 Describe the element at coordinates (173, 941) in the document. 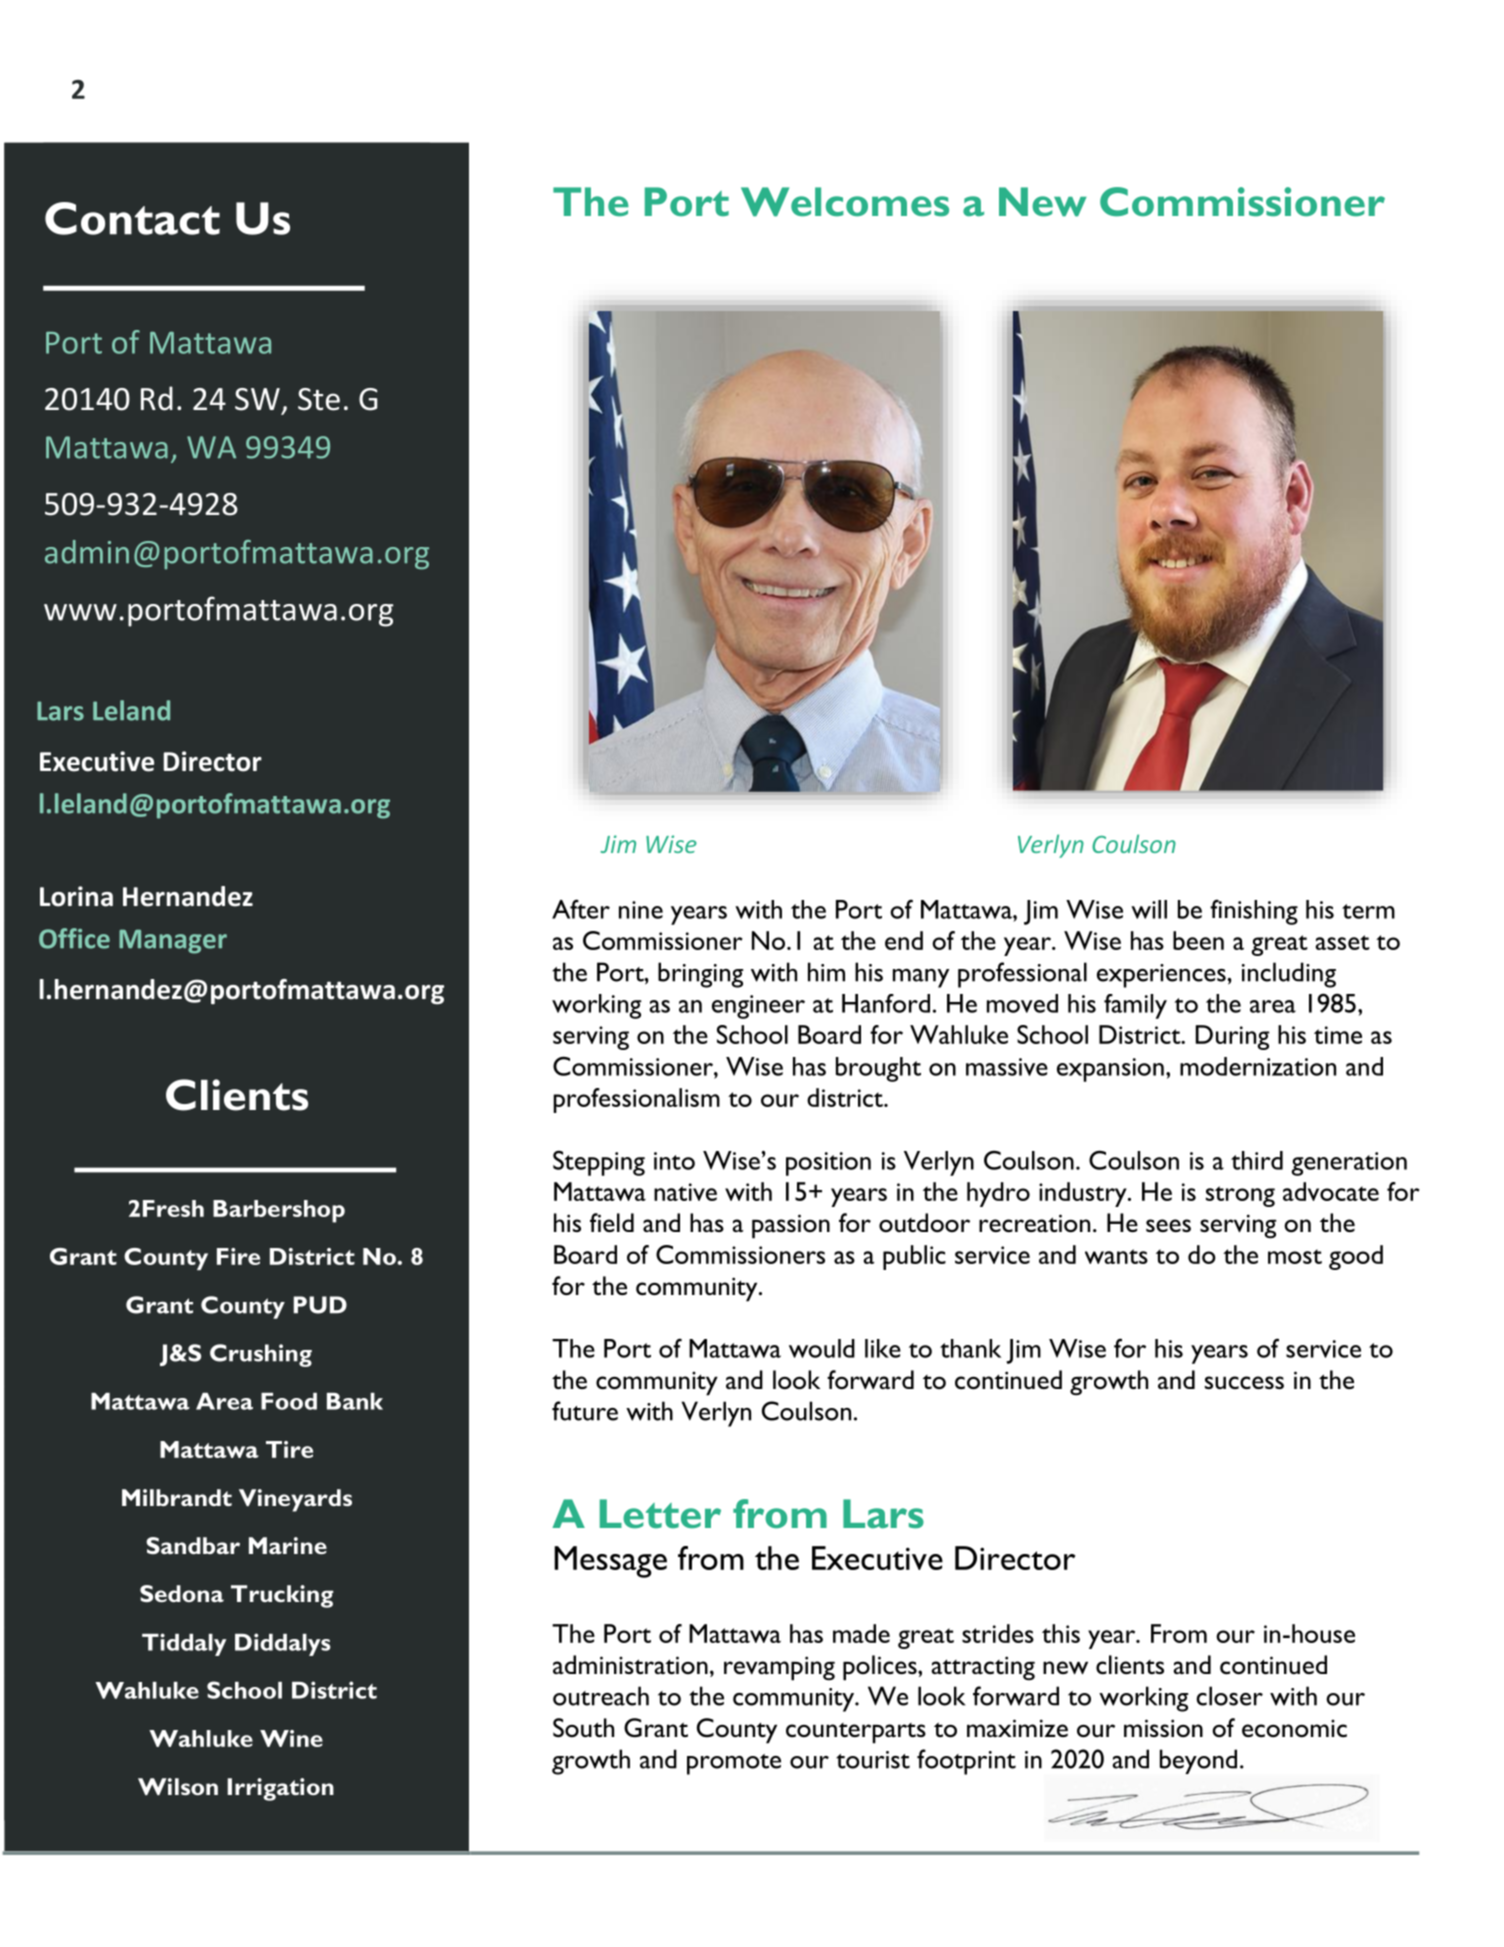

I see `Manager` at that location.
